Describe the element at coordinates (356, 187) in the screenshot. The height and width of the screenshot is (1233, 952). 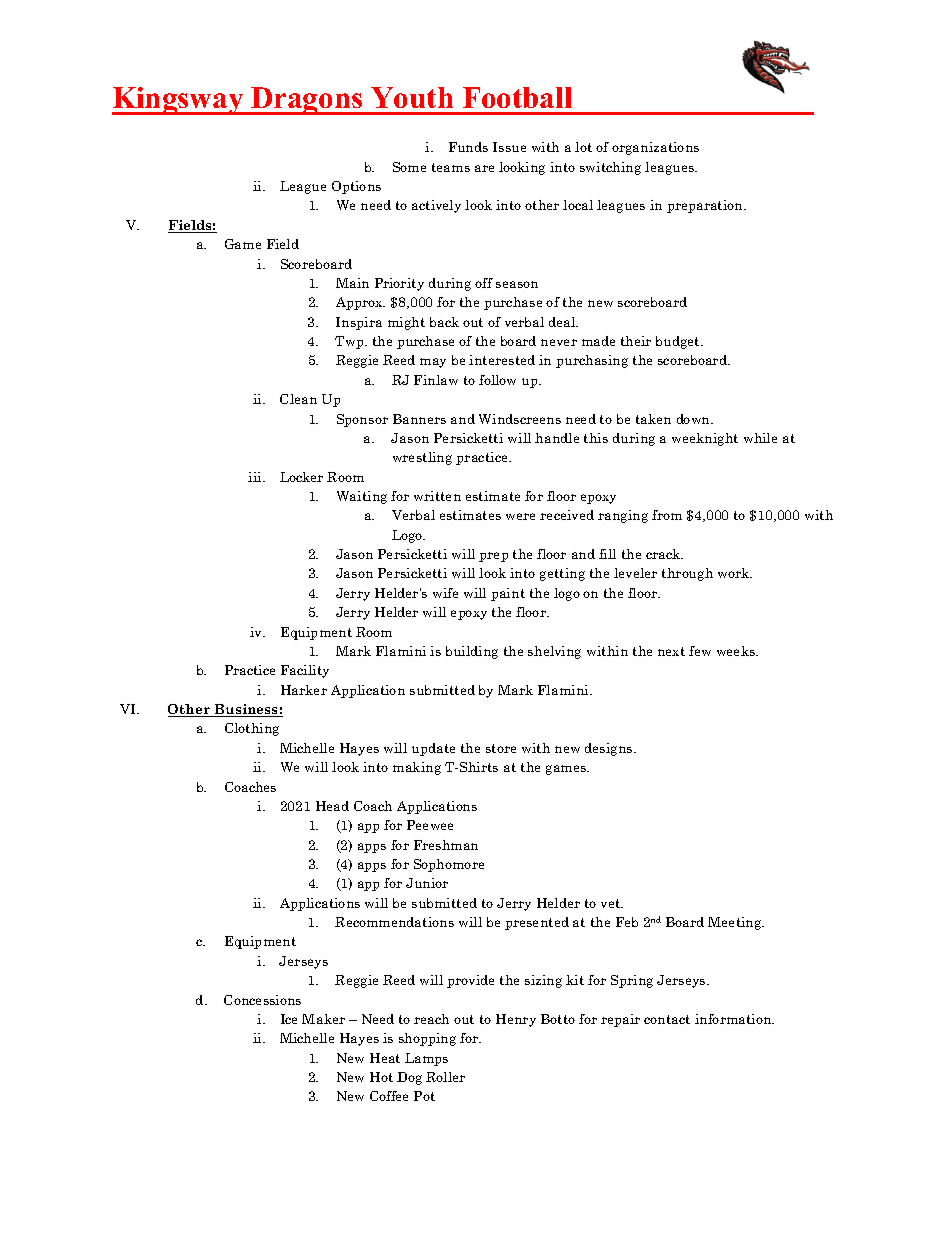
I see `Options` at that location.
